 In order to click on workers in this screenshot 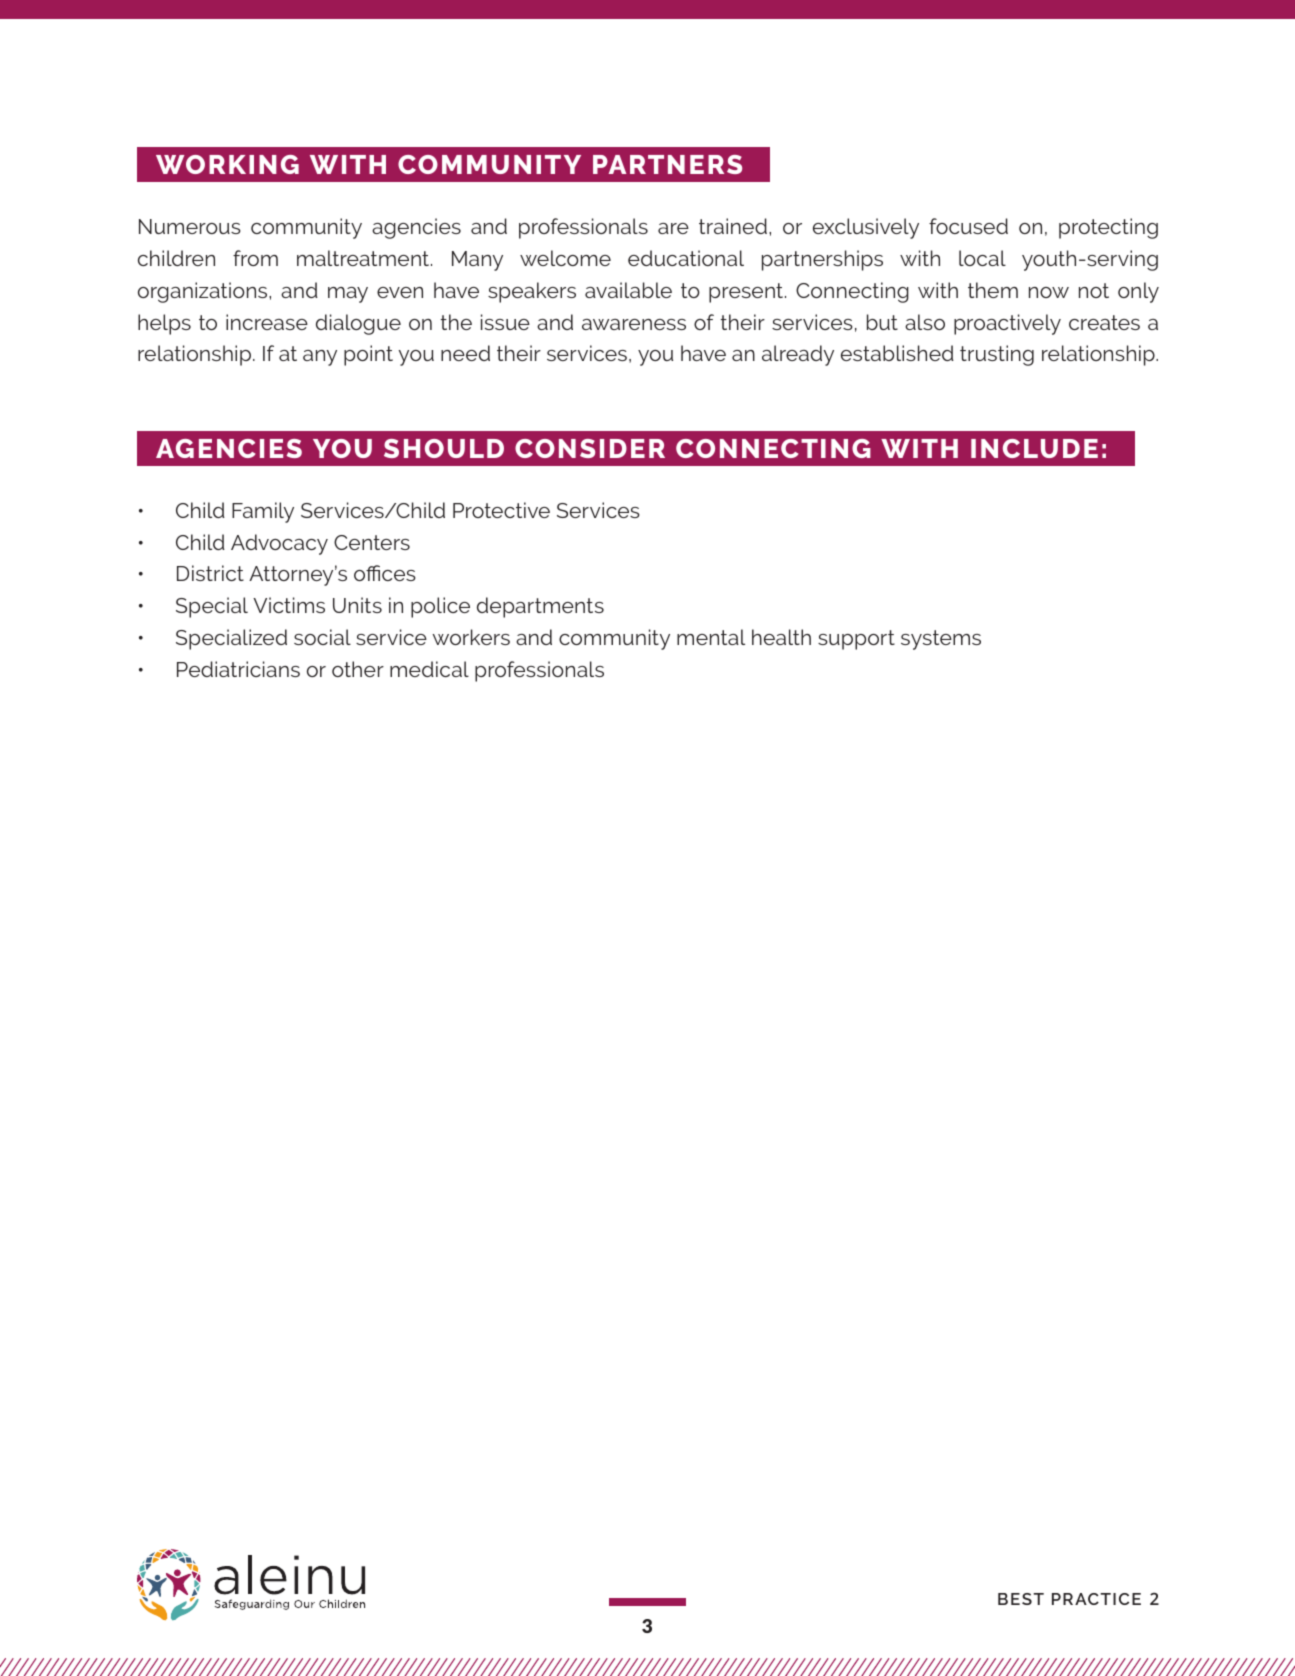, I will do `click(471, 637)`.
